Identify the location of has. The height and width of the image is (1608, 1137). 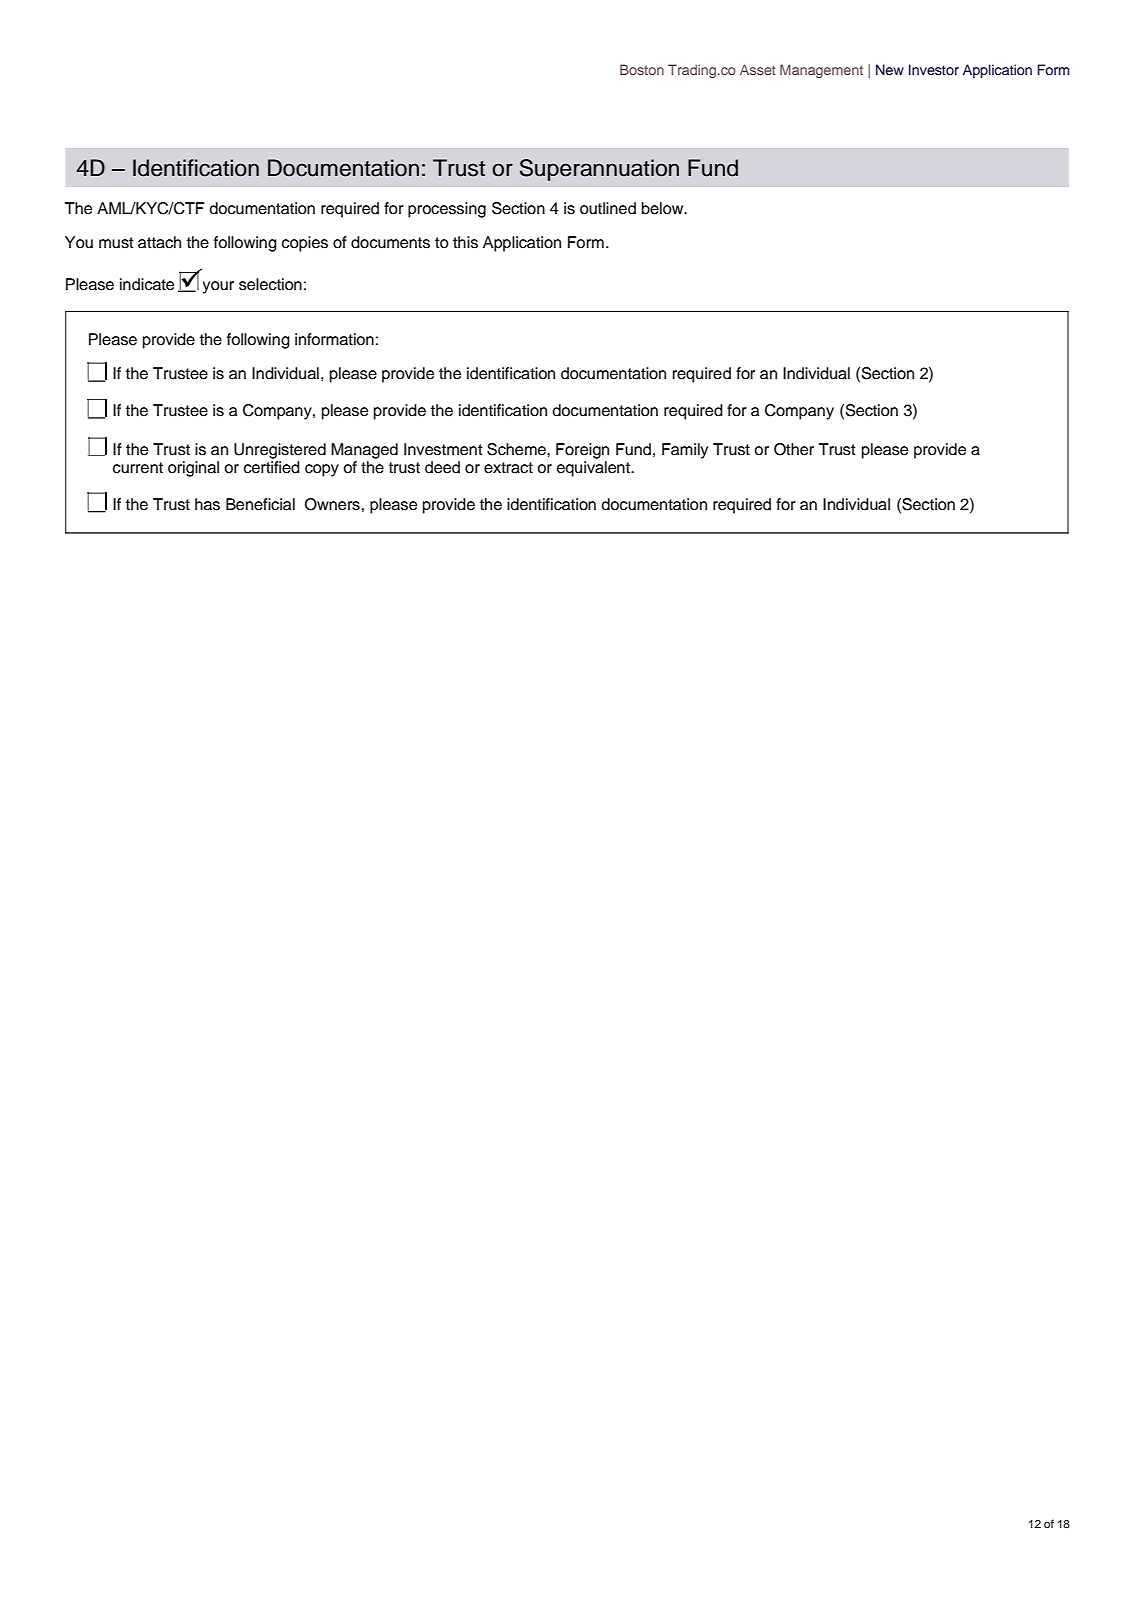
(207, 504).
